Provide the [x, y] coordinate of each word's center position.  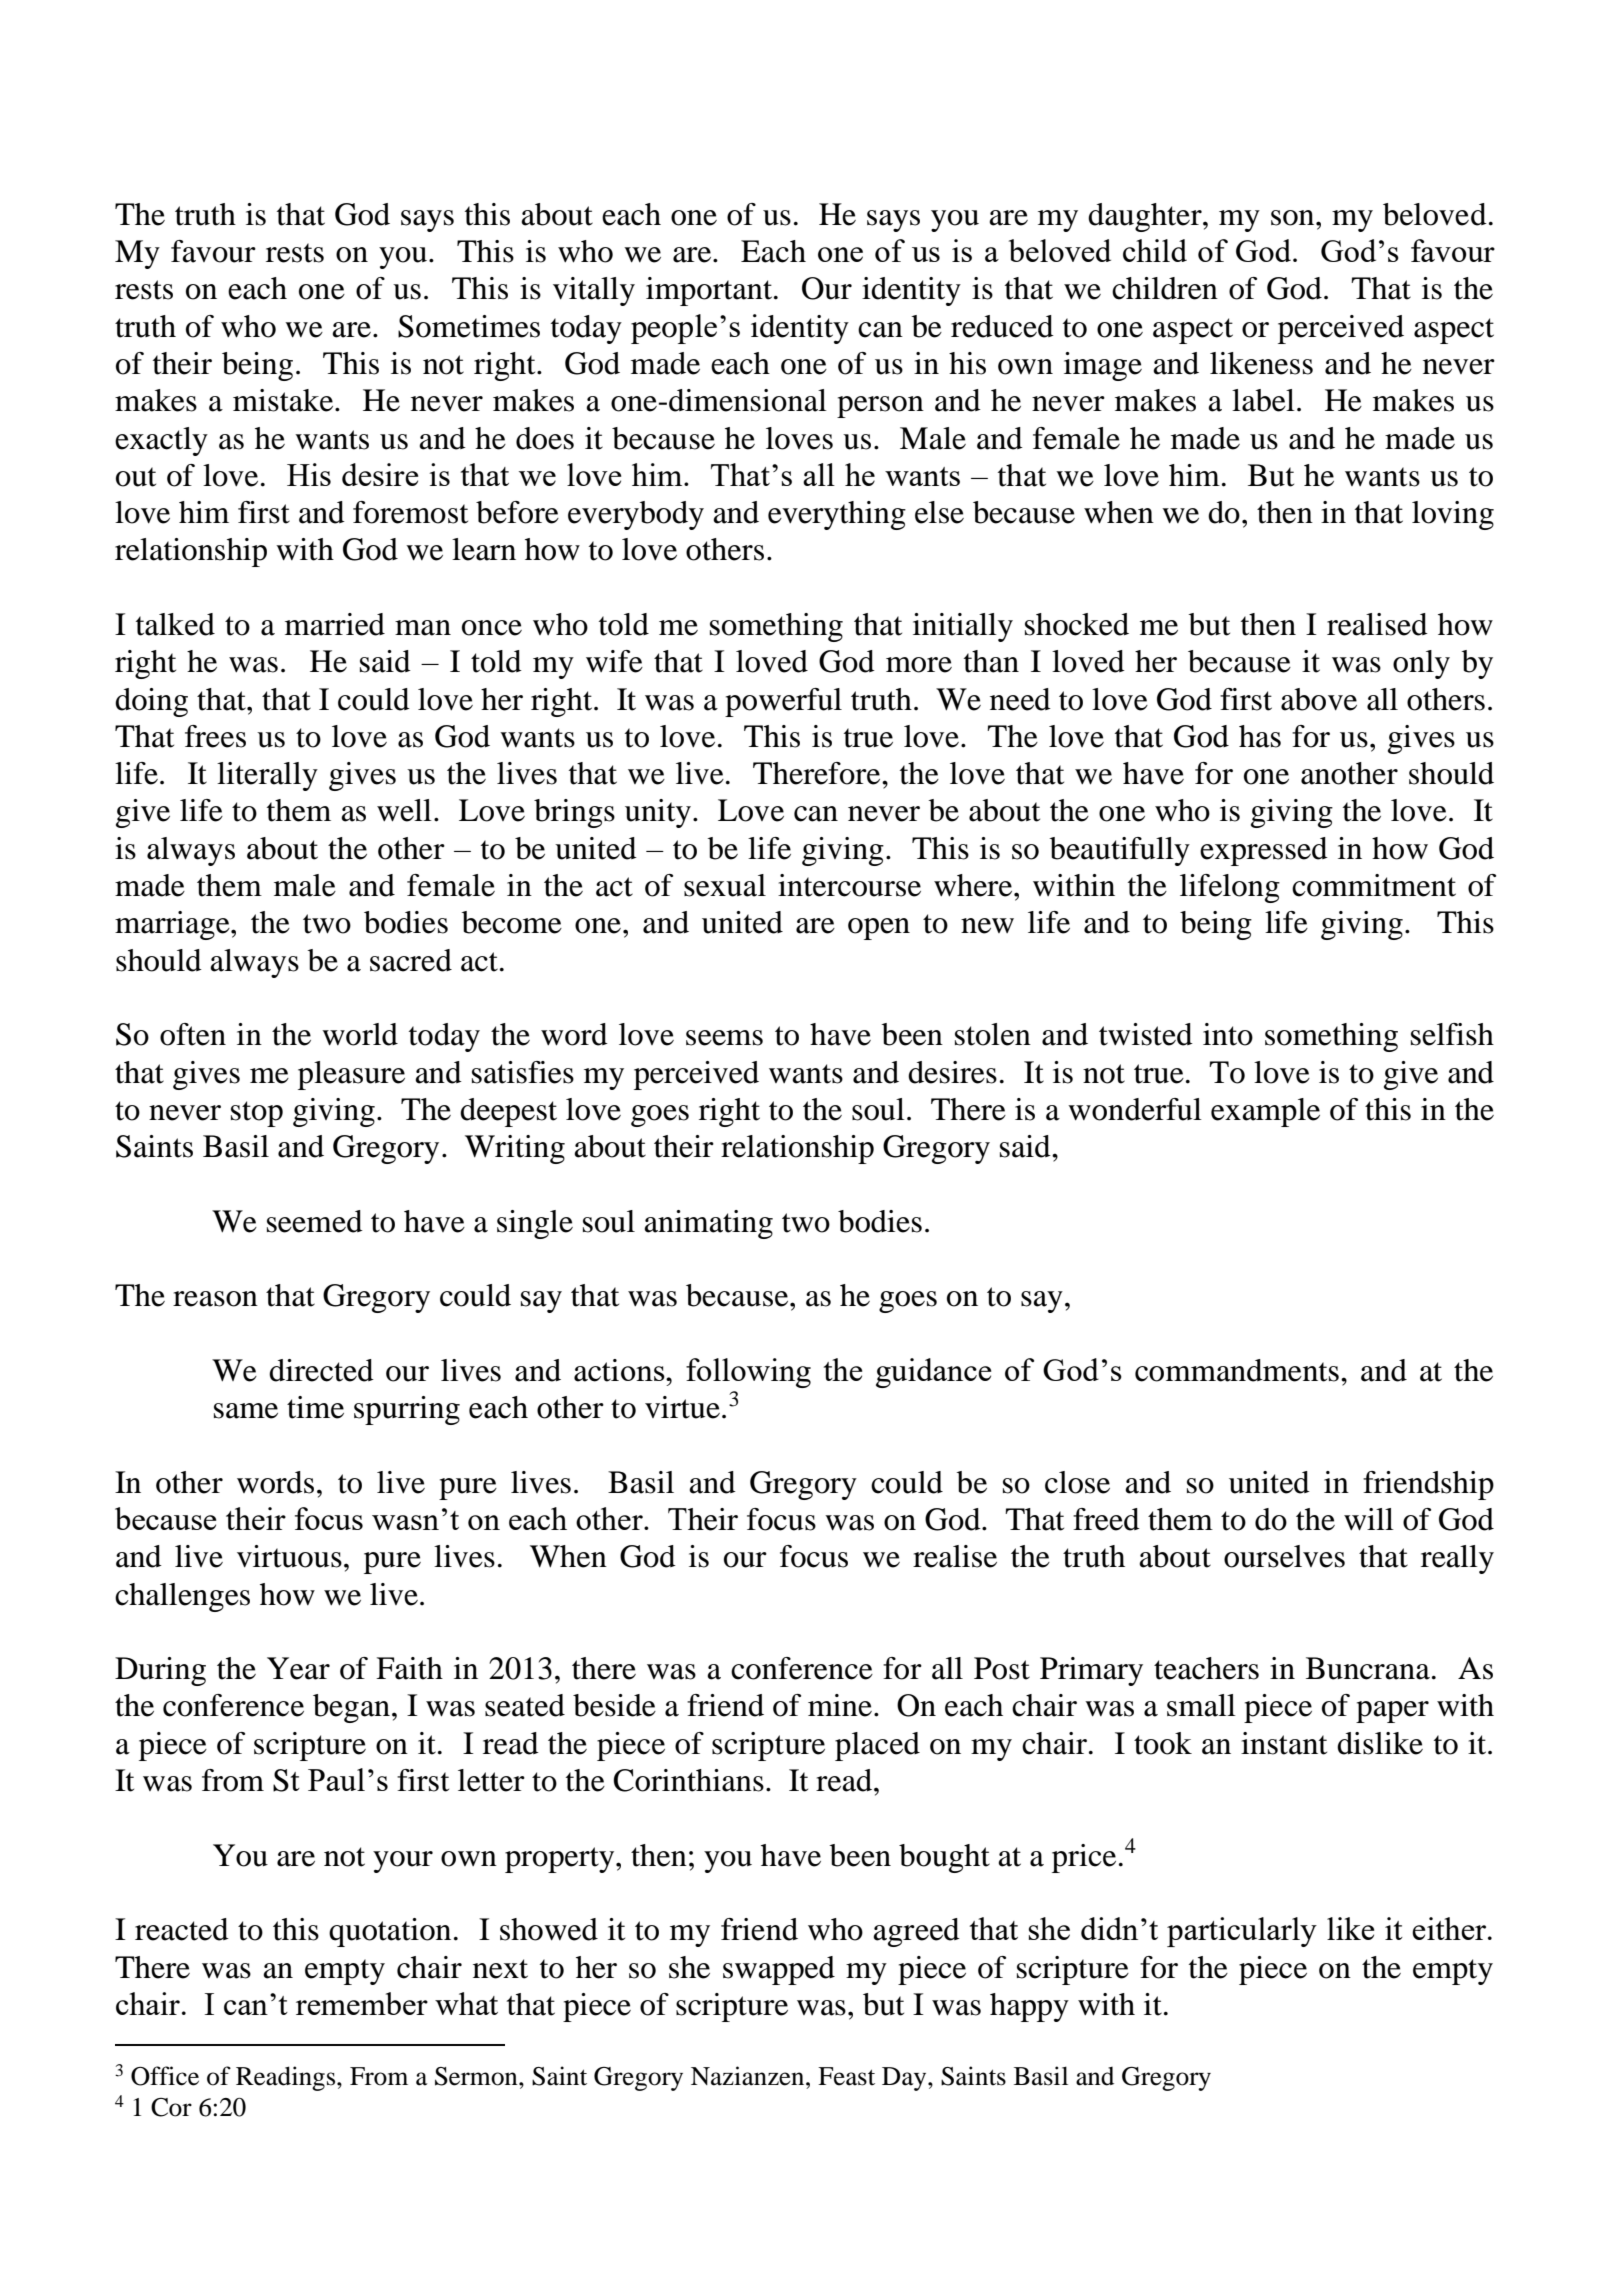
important [710, 291]
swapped [779, 1970]
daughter [1146, 217]
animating [708, 1224]
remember [362, 2003]
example [1265, 1112]
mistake [284, 400]
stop [257, 1114]
